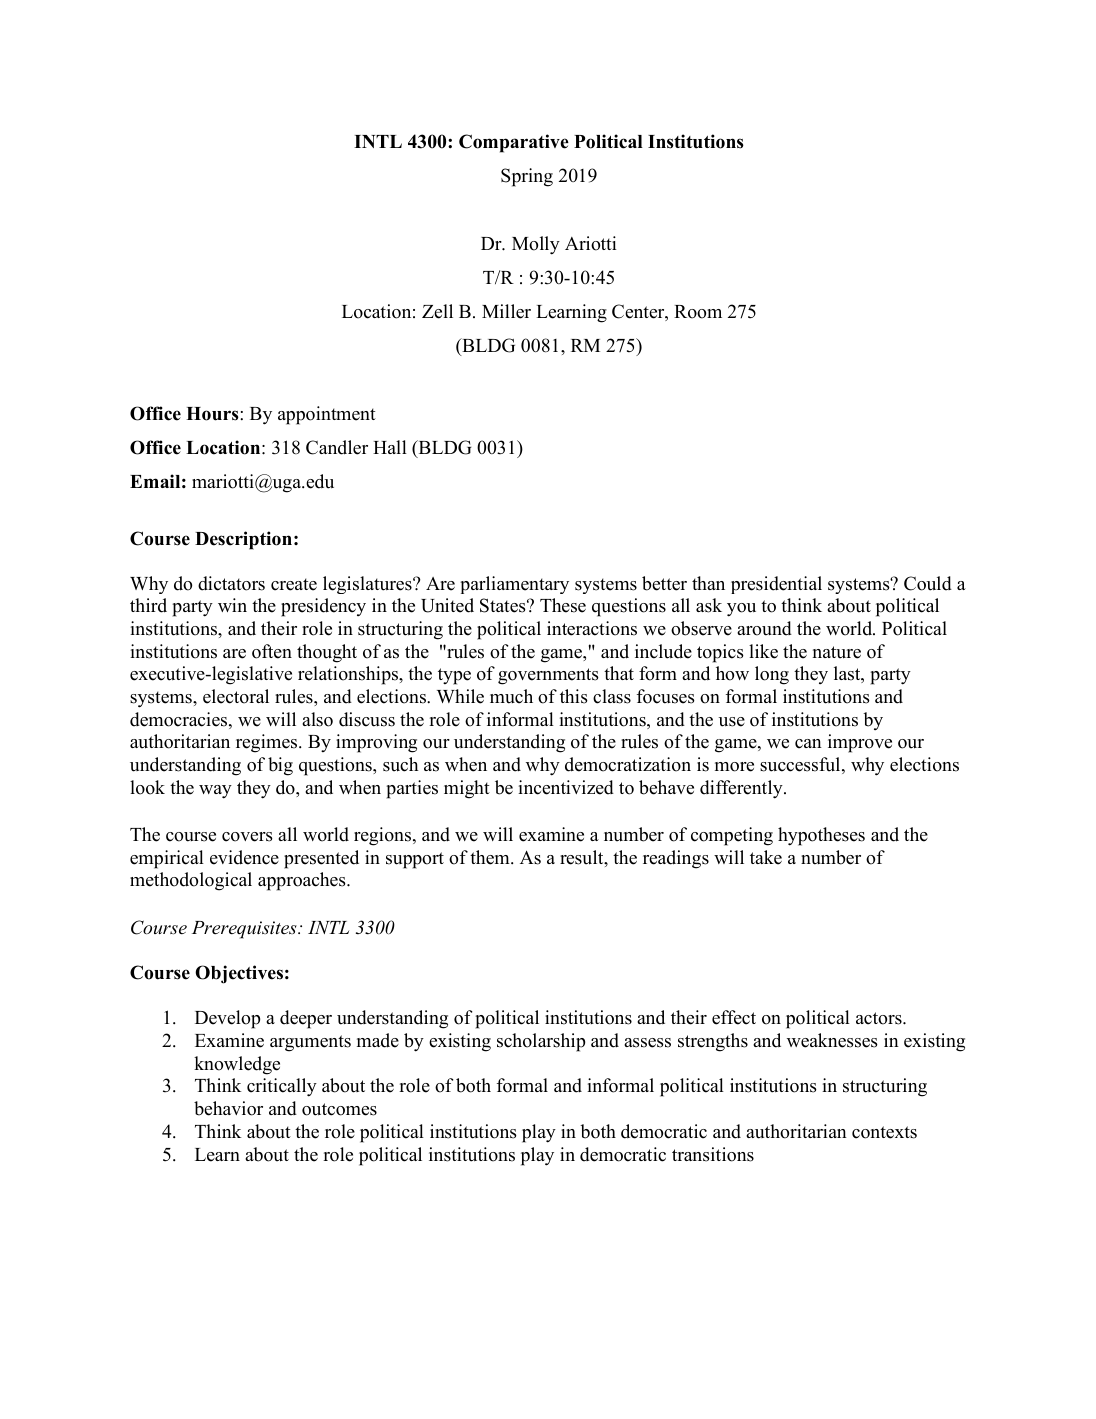 The image size is (1096, 1419). What do you see at coordinates (837, 652) in the screenshot?
I see `nature` at bounding box center [837, 652].
